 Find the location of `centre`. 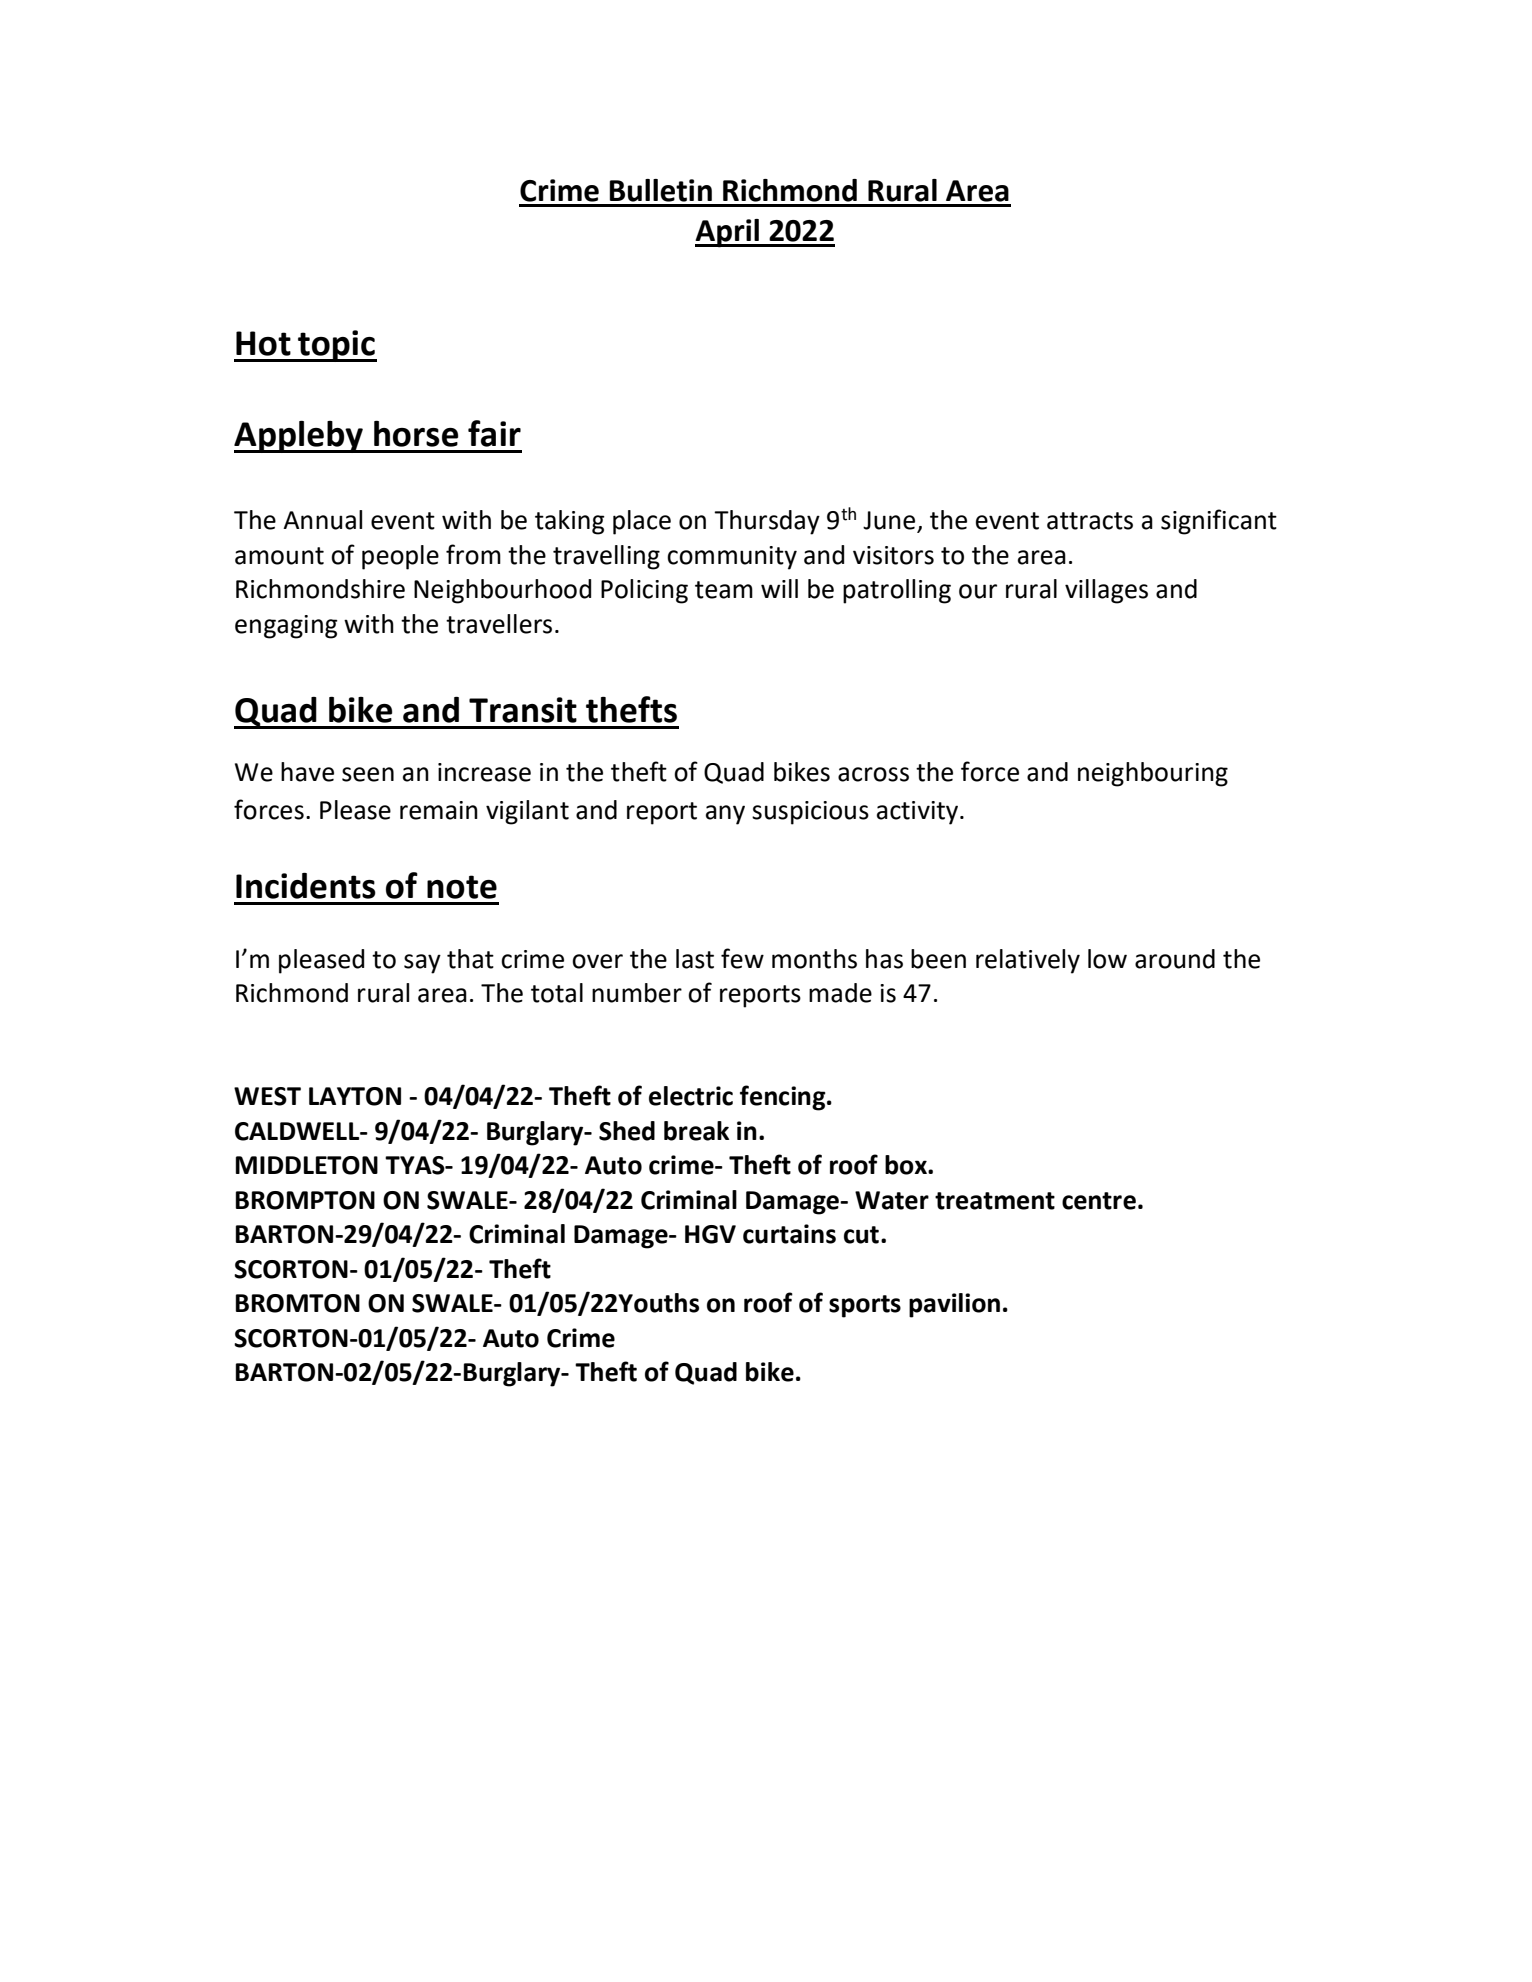

centre is located at coordinates (1099, 1201).
